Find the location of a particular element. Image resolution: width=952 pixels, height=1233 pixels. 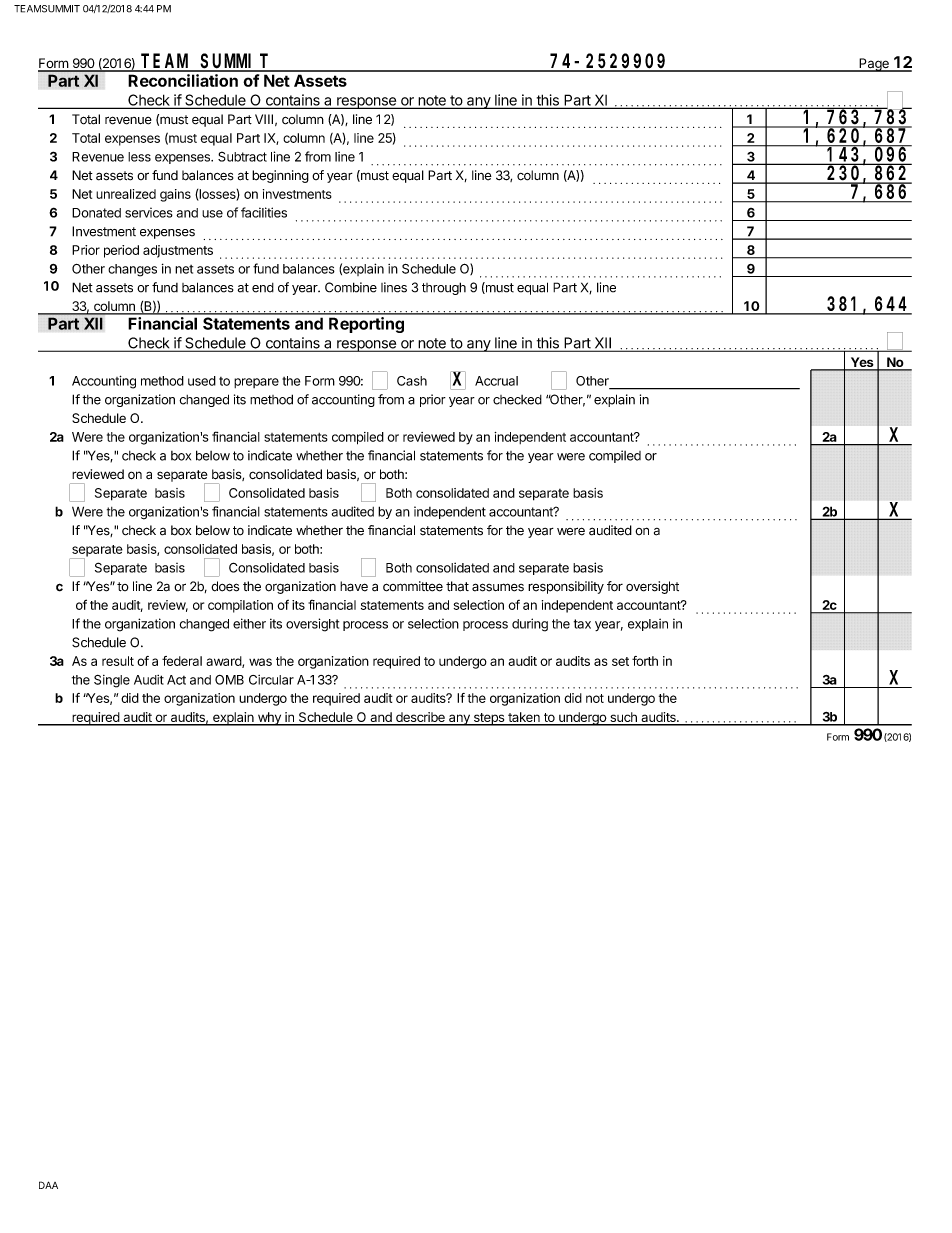

that is located at coordinates (457, 586).
